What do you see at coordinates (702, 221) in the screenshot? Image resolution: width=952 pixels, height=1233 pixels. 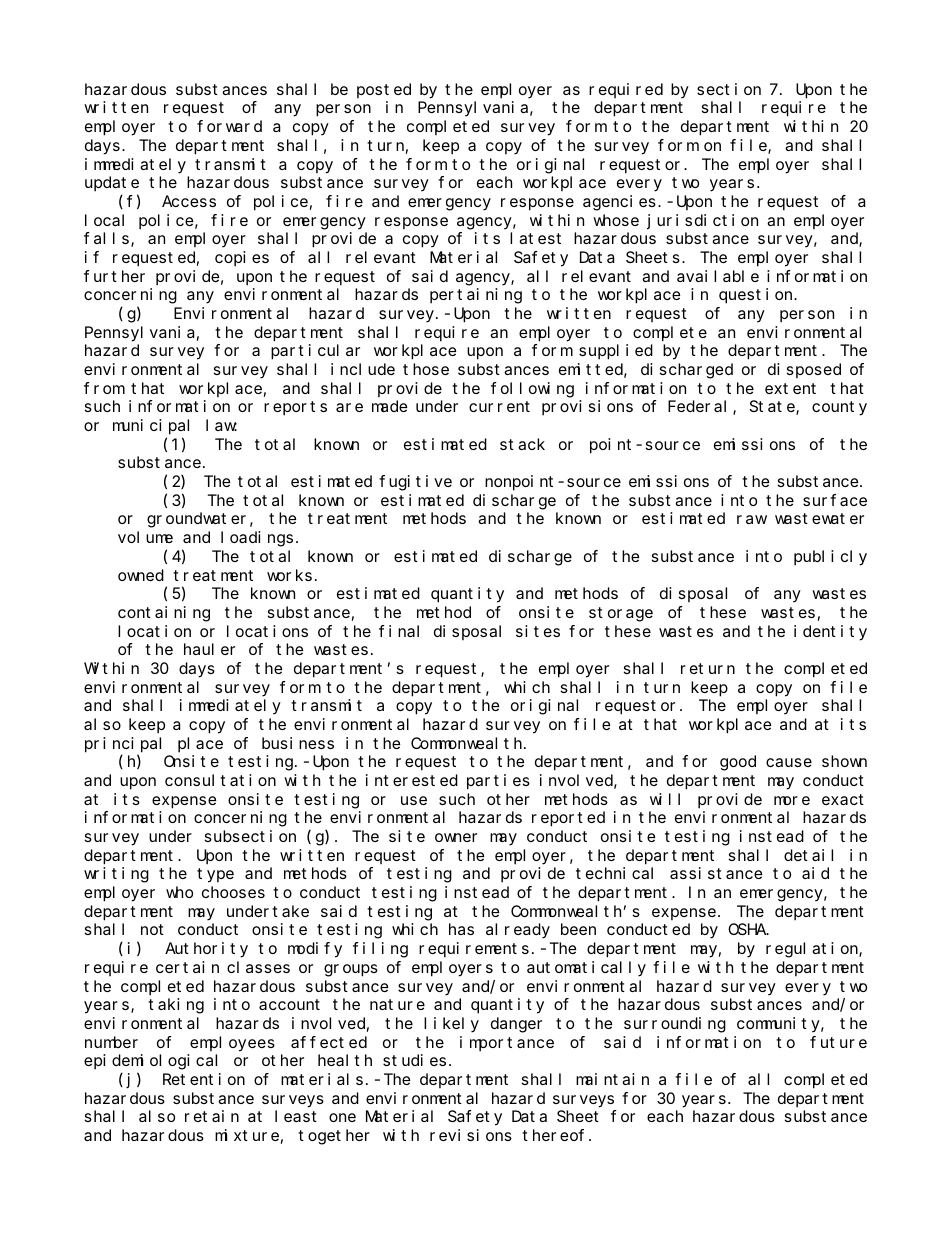 I see `jurisdiction` at bounding box center [702, 221].
